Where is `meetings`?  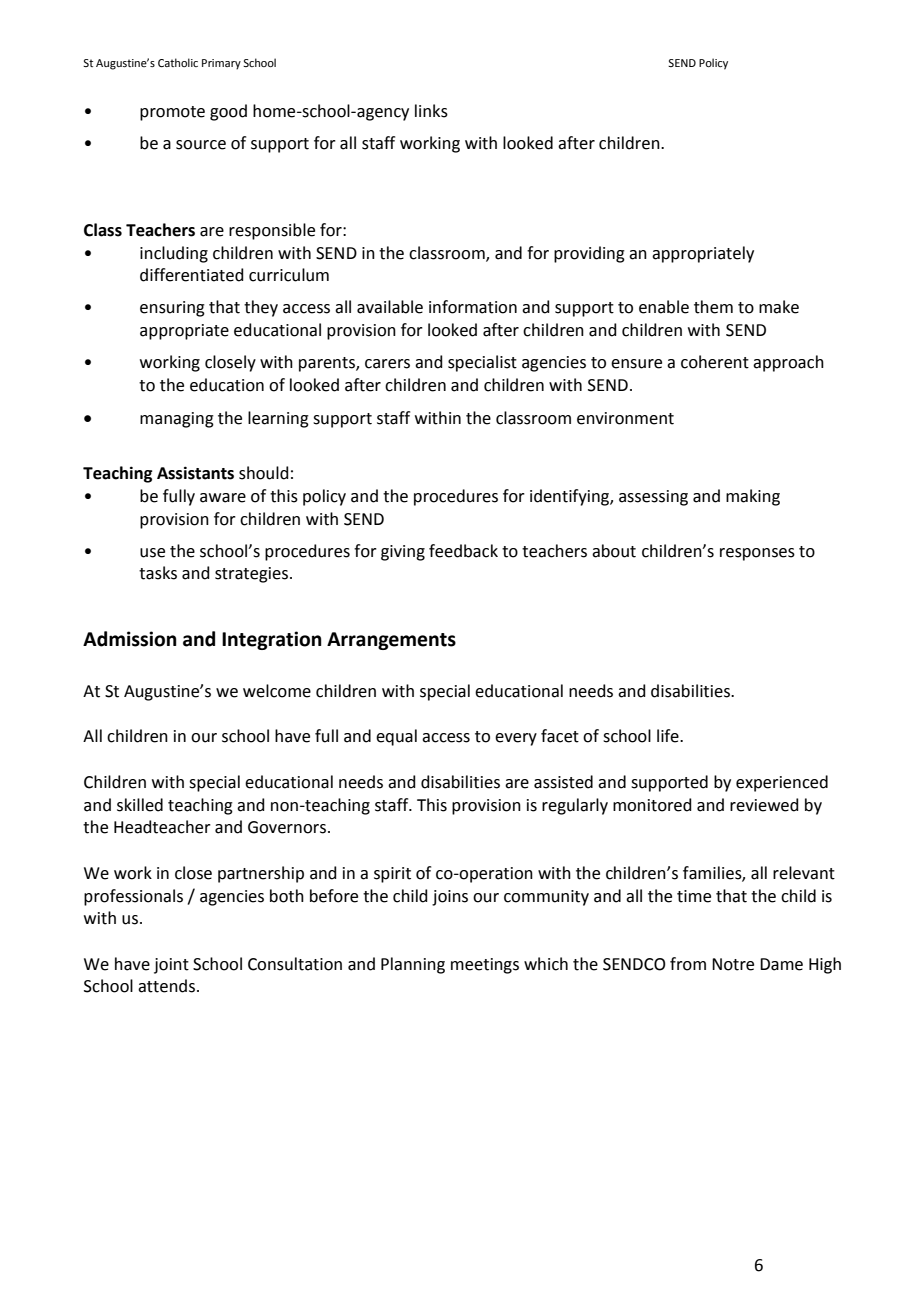 meetings is located at coordinates (485, 966).
